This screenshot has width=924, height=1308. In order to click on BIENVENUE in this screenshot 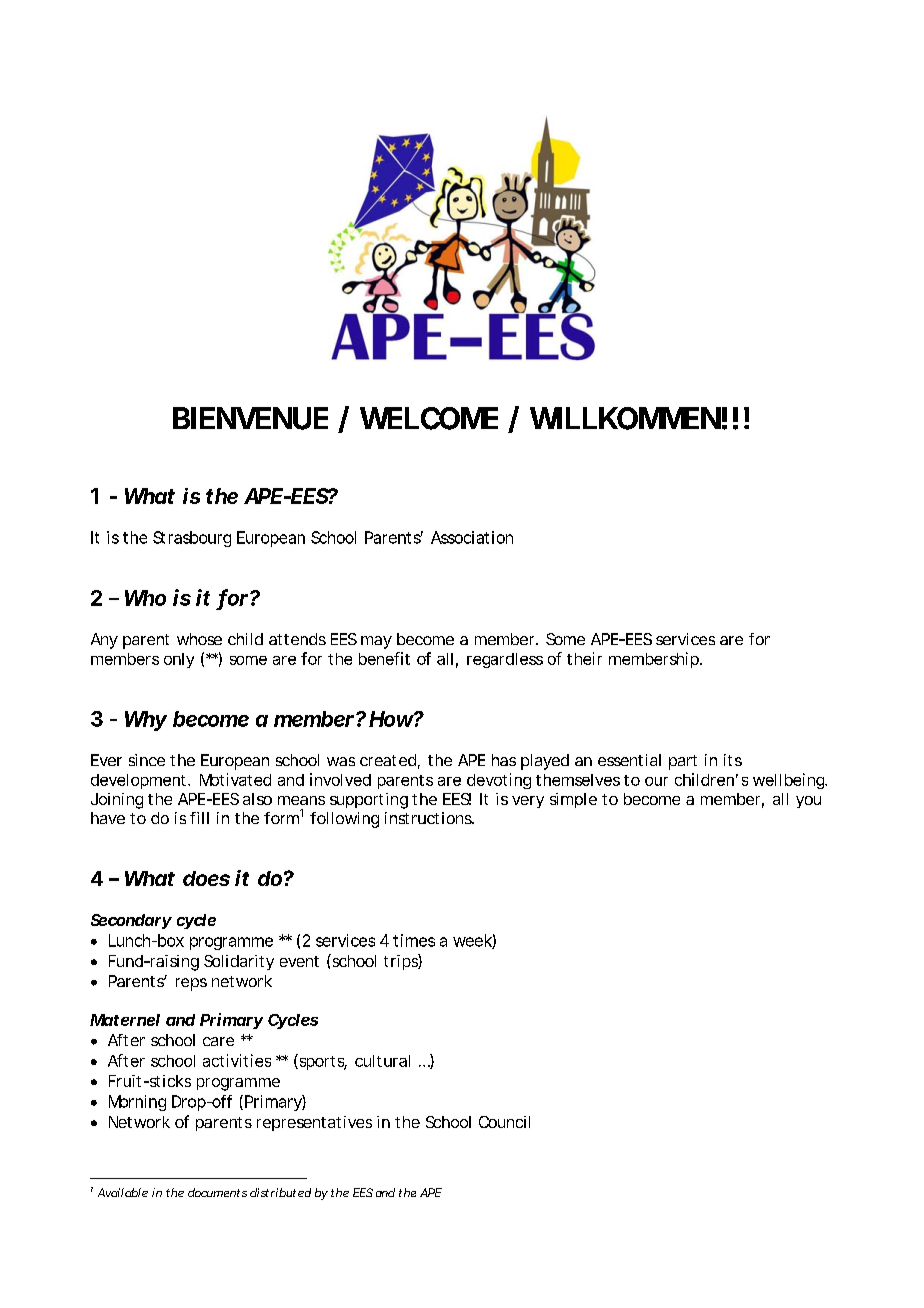, I will do `click(250, 418)`.
